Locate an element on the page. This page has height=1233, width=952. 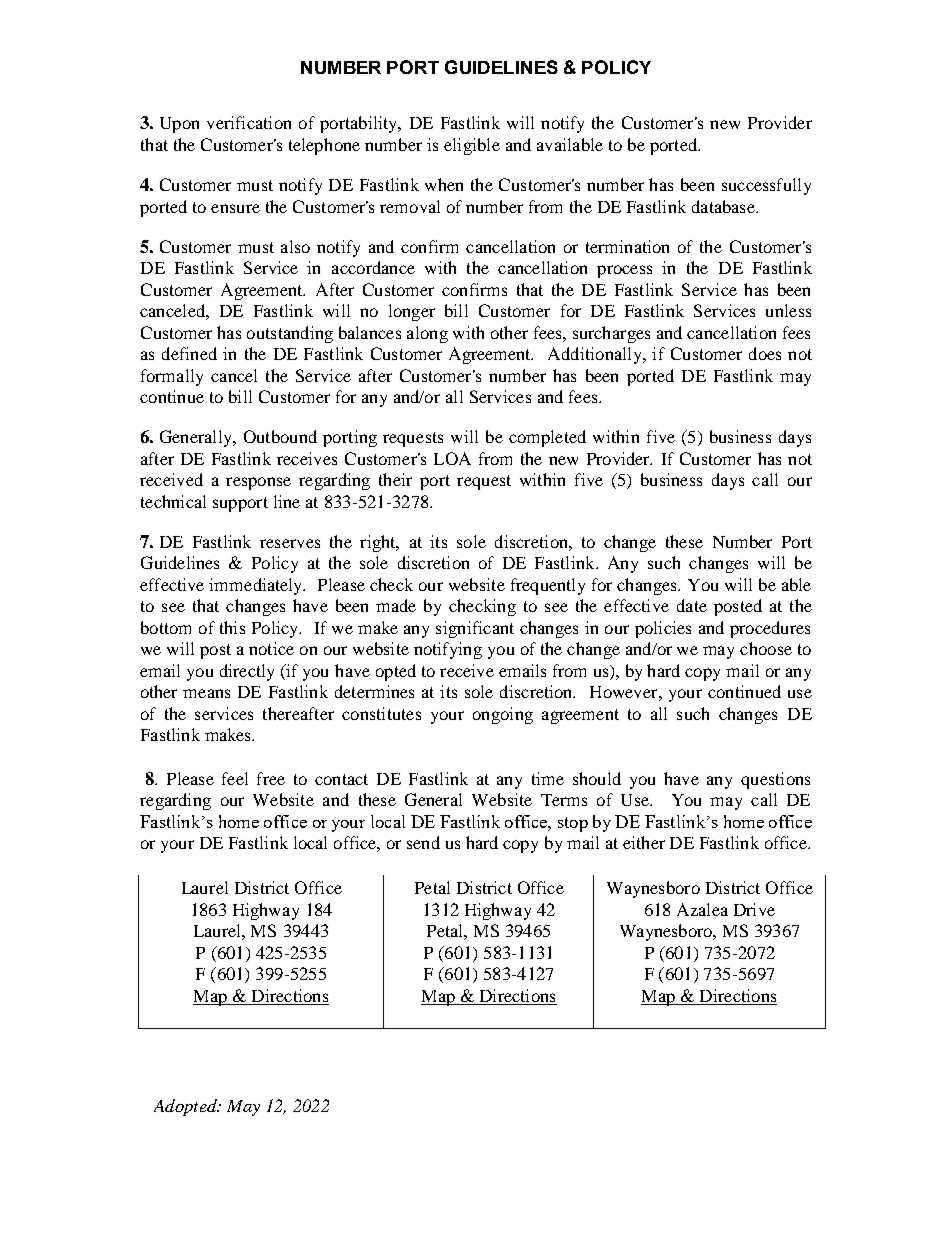
Azalea is located at coordinates (702, 909).
